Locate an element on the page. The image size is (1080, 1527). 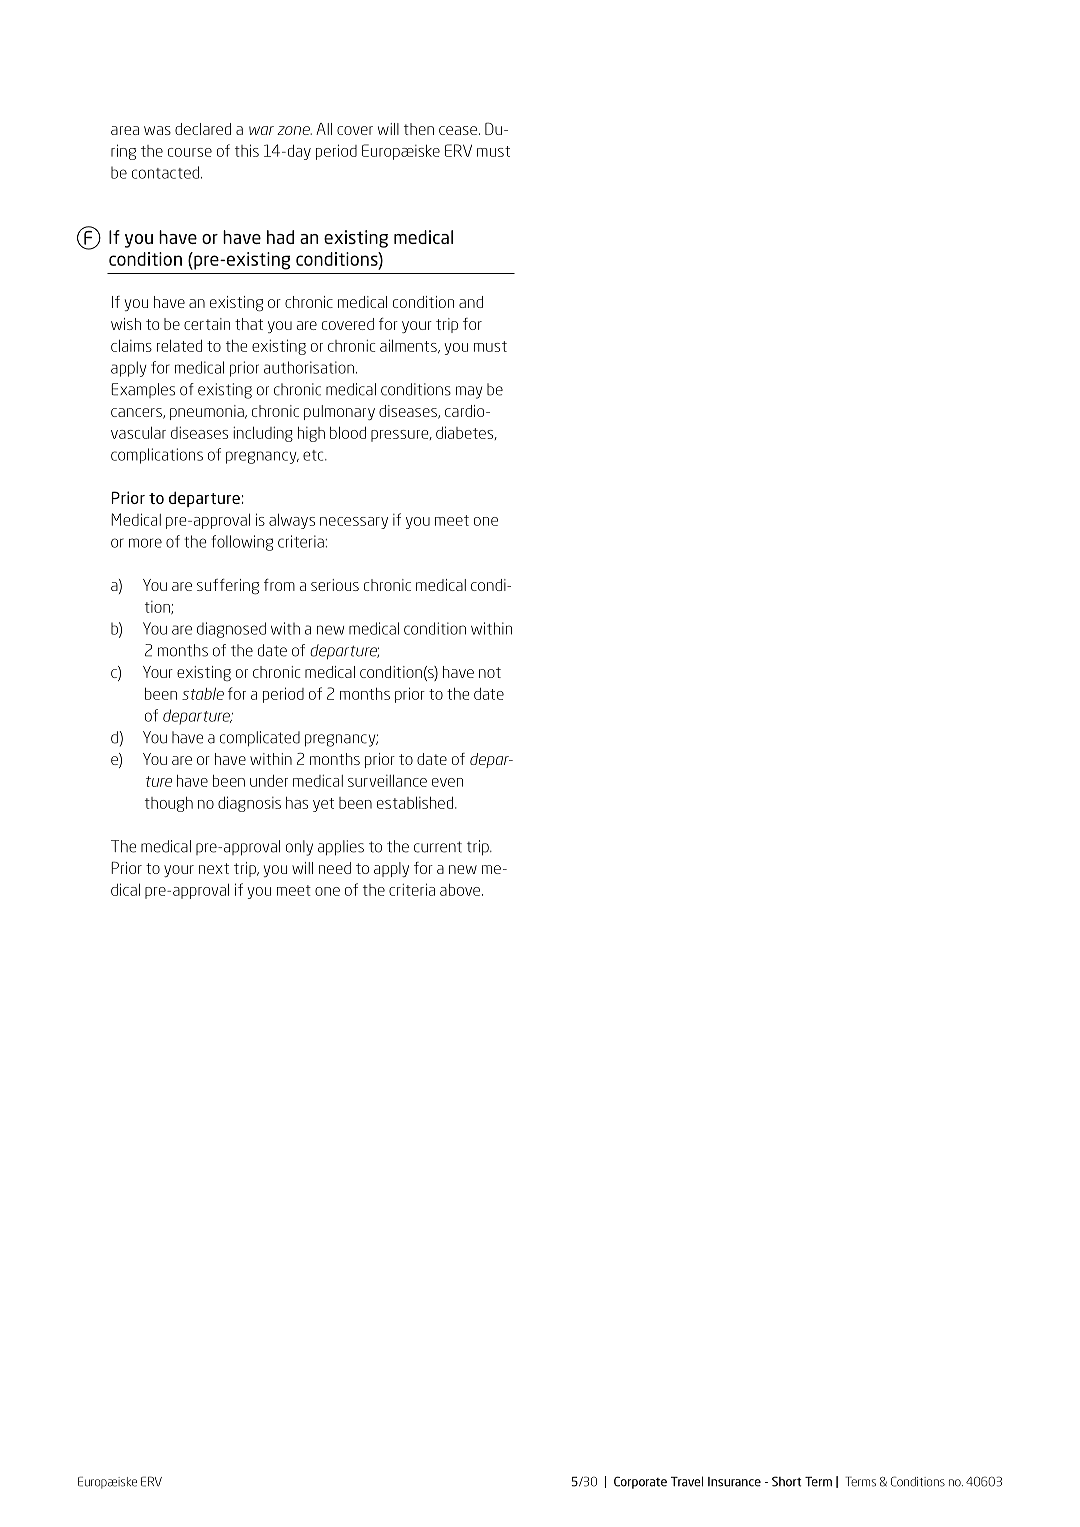
though is located at coordinates (169, 804).
